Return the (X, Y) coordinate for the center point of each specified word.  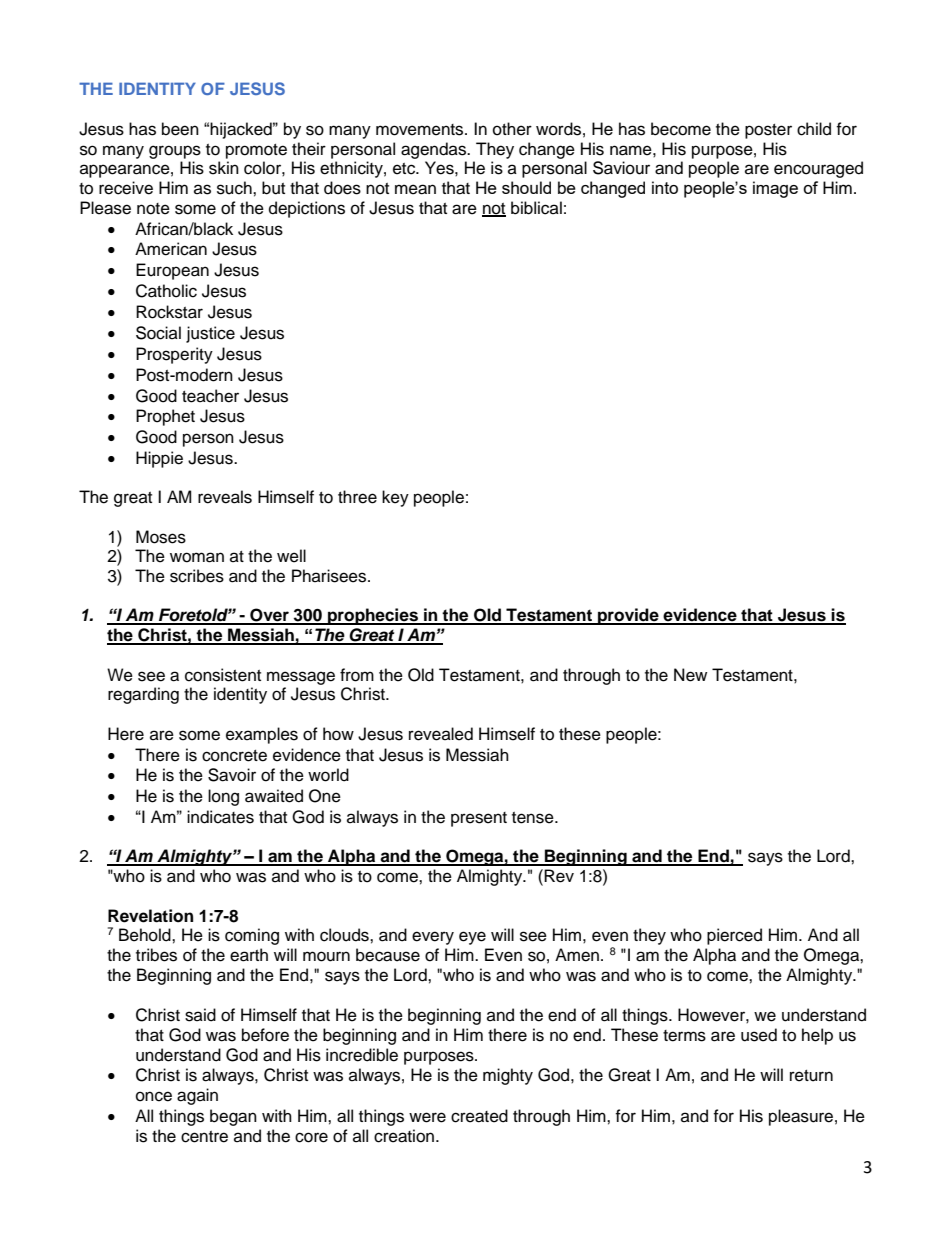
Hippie (159, 459)
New (690, 675)
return (811, 1076)
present (479, 819)
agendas (434, 150)
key (395, 498)
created (479, 1116)
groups (175, 152)
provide (628, 616)
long (223, 797)
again (197, 1096)
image (775, 189)
